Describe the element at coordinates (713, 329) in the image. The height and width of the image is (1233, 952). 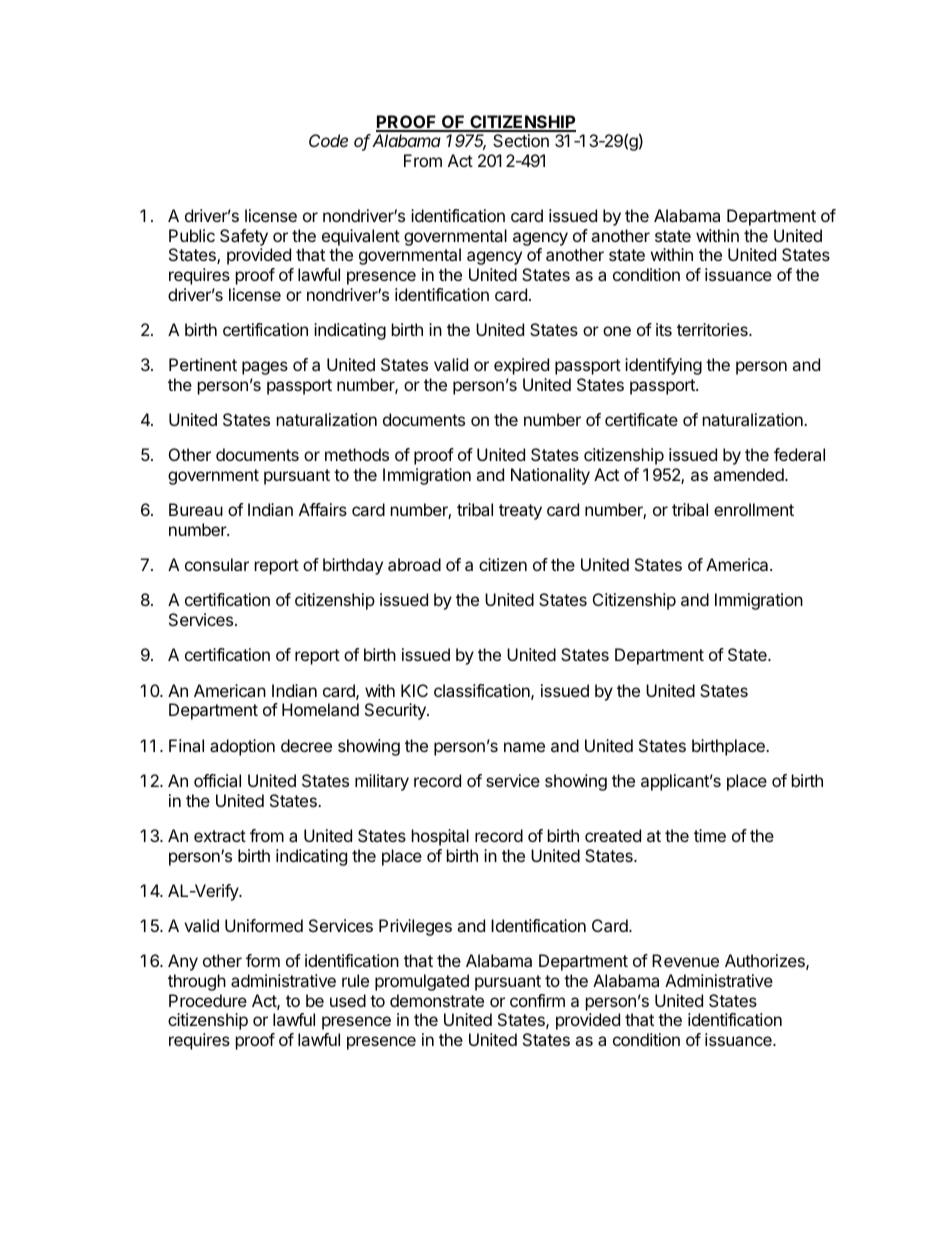
I see `territories` at that location.
